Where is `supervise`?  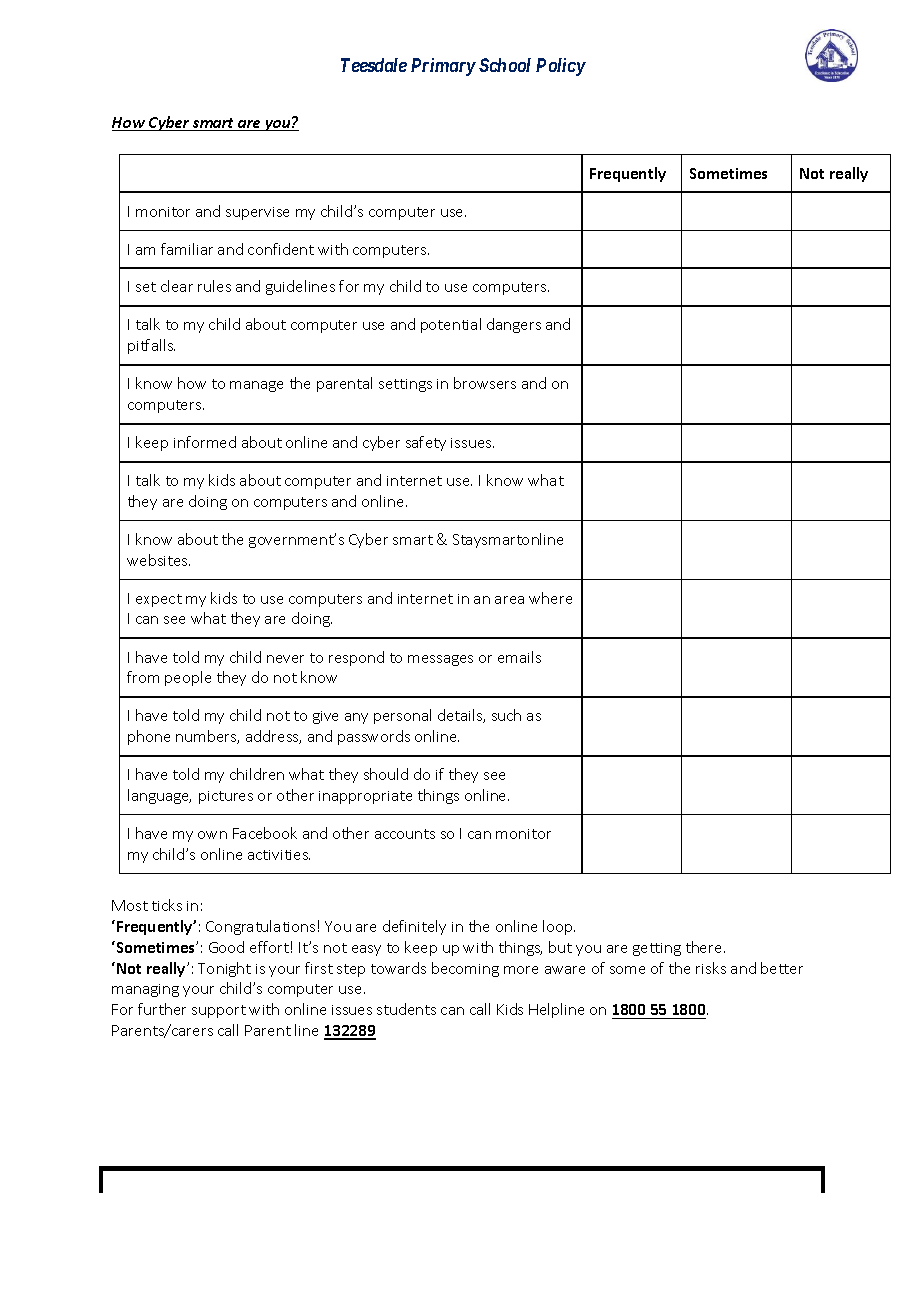
supervise is located at coordinates (257, 213).
